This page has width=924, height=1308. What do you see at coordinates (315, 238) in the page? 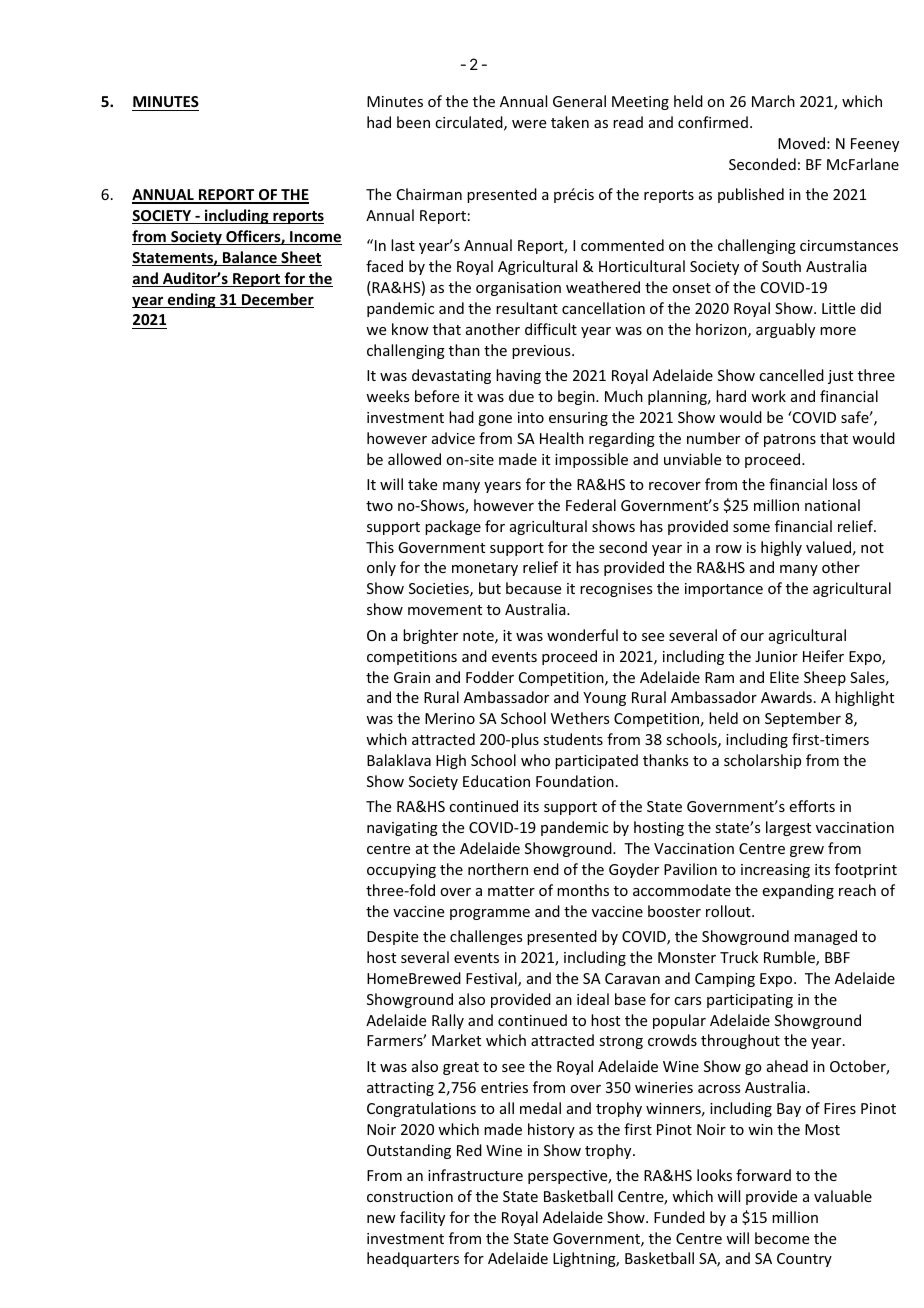
I see `Income` at bounding box center [315, 238].
